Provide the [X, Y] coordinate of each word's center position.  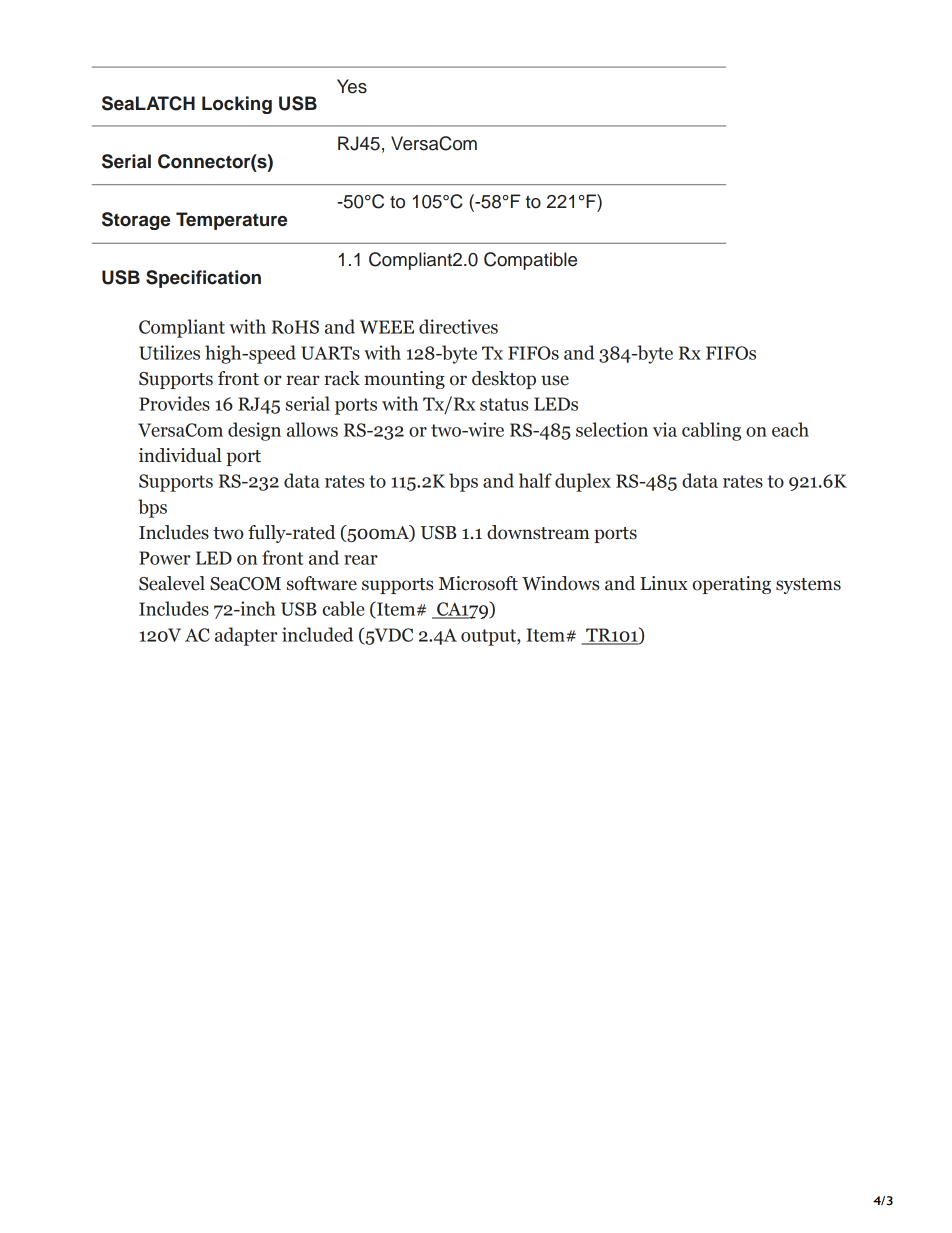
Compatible [530, 261]
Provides [174, 403]
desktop [504, 380]
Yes [352, 86]
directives [458, 326]
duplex [583, 482]
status [504, 404]
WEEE [387, 327]
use [555, 380]
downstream [538, 532]
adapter [246, 636]
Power [164, 558]
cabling [711, 431]
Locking [237, 105]
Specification [203, 279]
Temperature [231, 221]
